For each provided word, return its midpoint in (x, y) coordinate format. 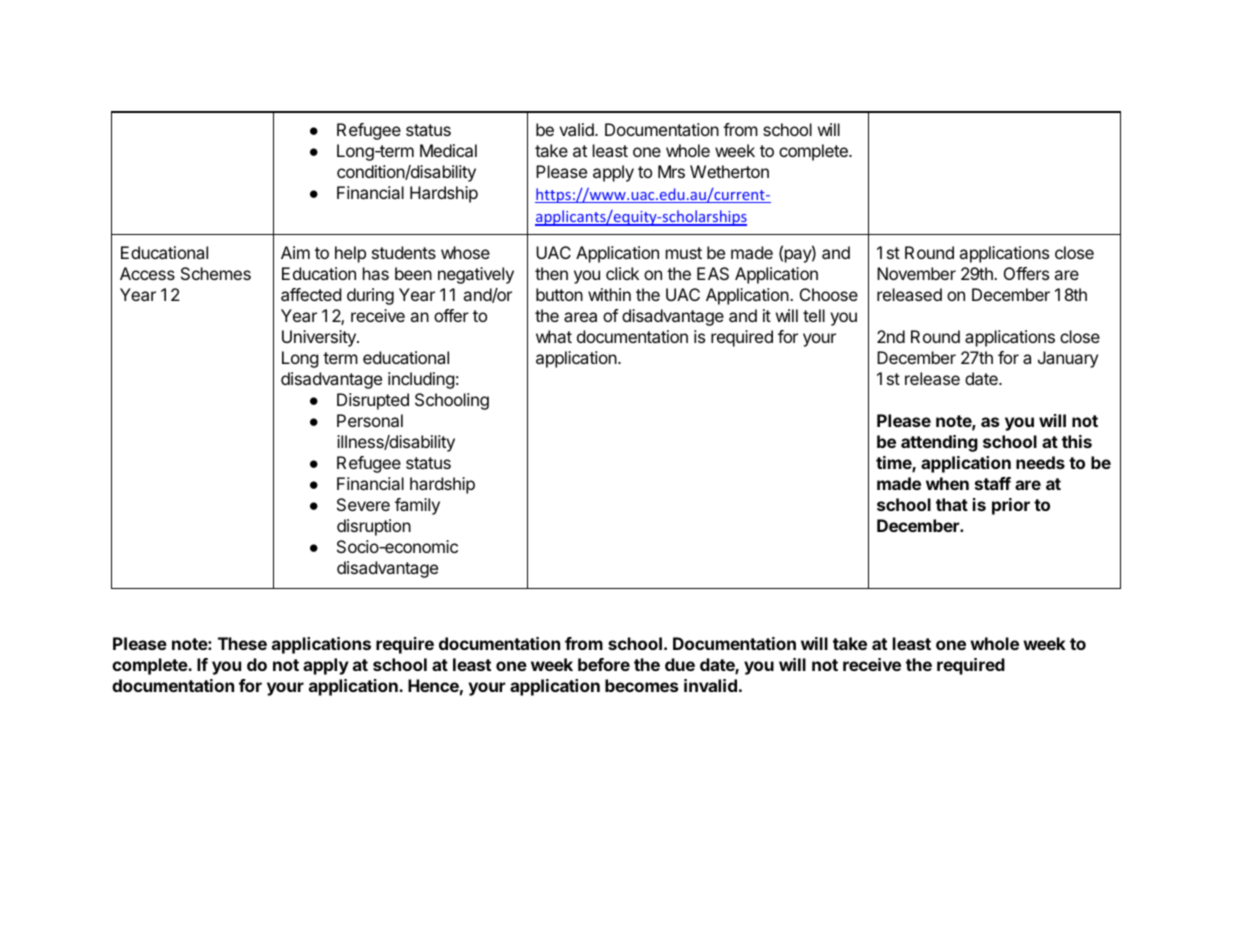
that (952, 504)
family (417, 506)
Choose (829, 294)
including (421, 380)
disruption (374, 527)
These (242, 643)
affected (311, 294)
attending (939, 443)
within (609, 294)
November (916, 273)
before (604, 664)
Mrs (671, 171)
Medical (448, 150)
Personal (370, 420)
